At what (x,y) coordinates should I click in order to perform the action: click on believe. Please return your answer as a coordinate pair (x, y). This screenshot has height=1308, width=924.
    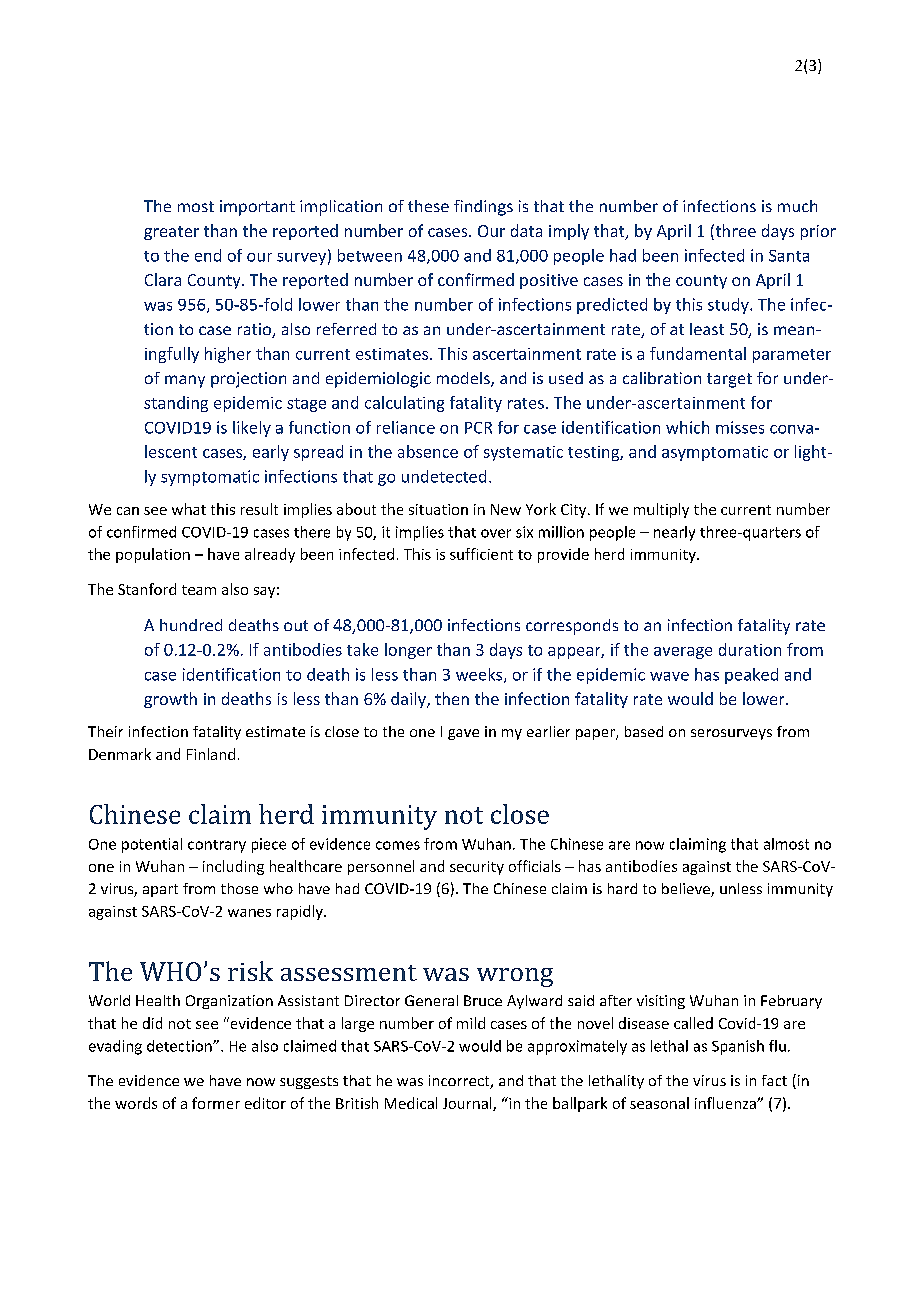
    Looking at the image, I should click on (687, 890).
